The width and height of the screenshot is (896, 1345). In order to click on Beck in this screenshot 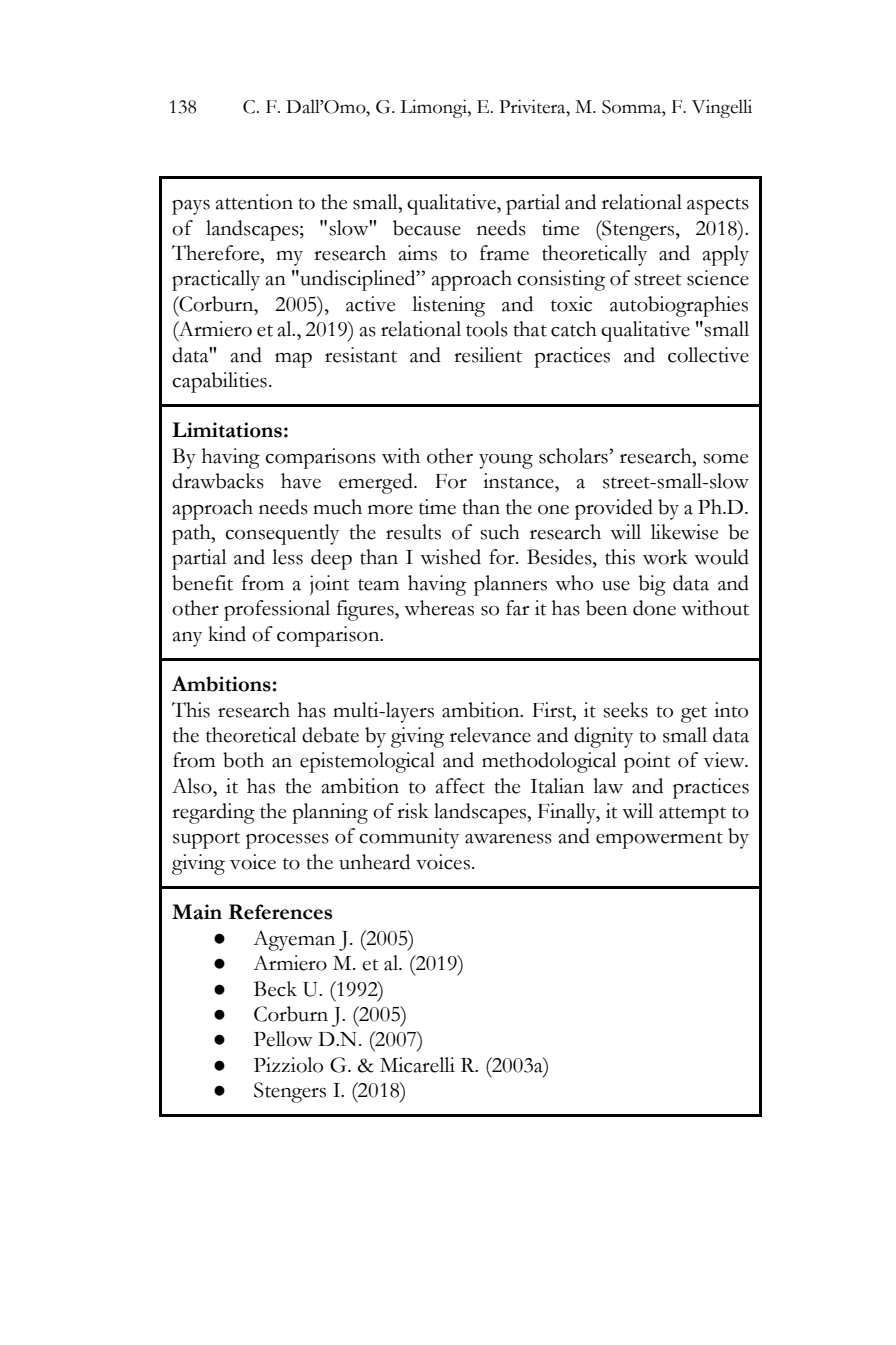, I will do `click(275, 989)`.
